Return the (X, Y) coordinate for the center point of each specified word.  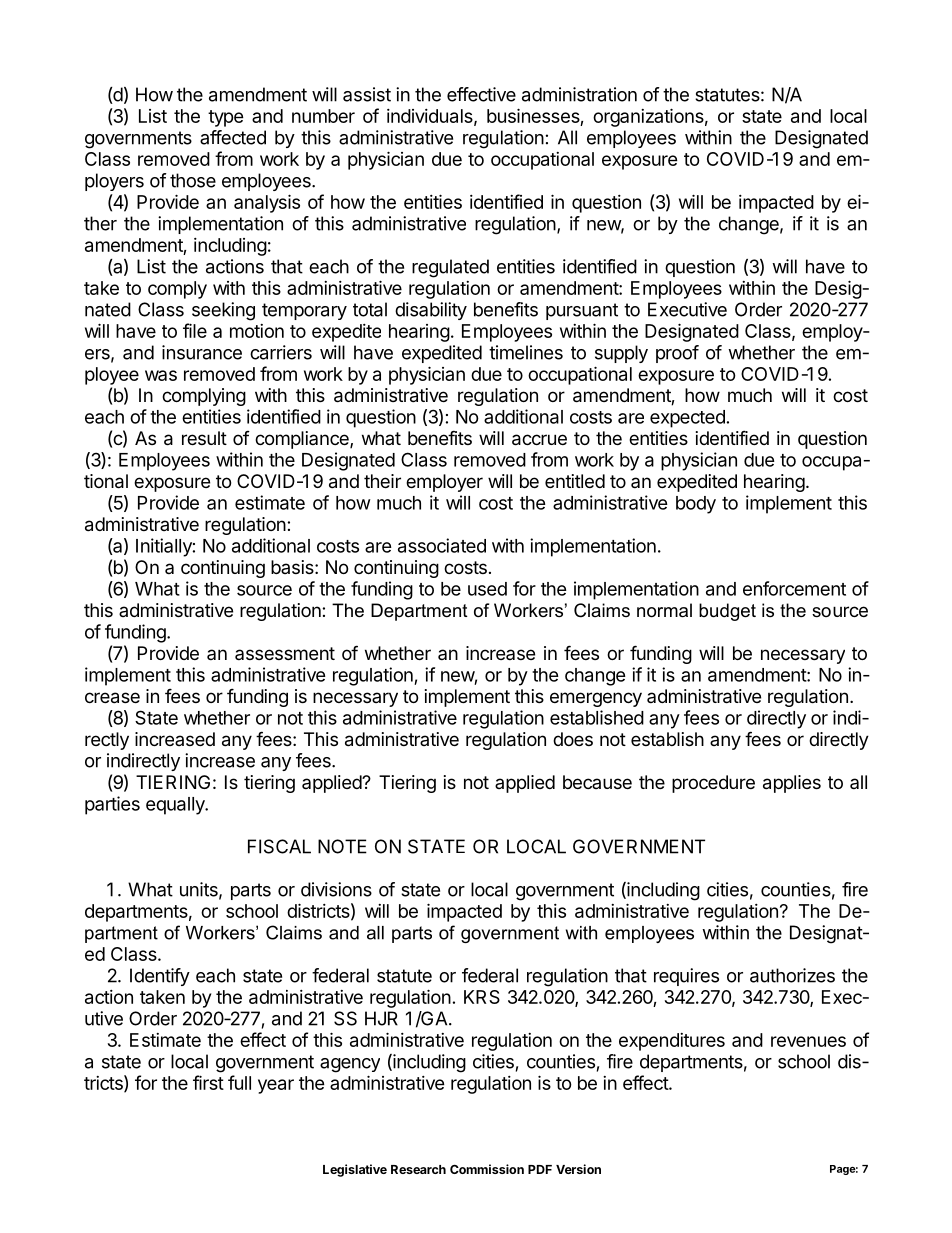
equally (176, 806)
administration (579, 94)
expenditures (672, 1042)
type (226, 118)
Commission (487, 1169)
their (382, 481)
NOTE (342, 846)
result (204, 438)
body (696, 505)
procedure (713, 784)
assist (367, 94)
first (208, 1082)
